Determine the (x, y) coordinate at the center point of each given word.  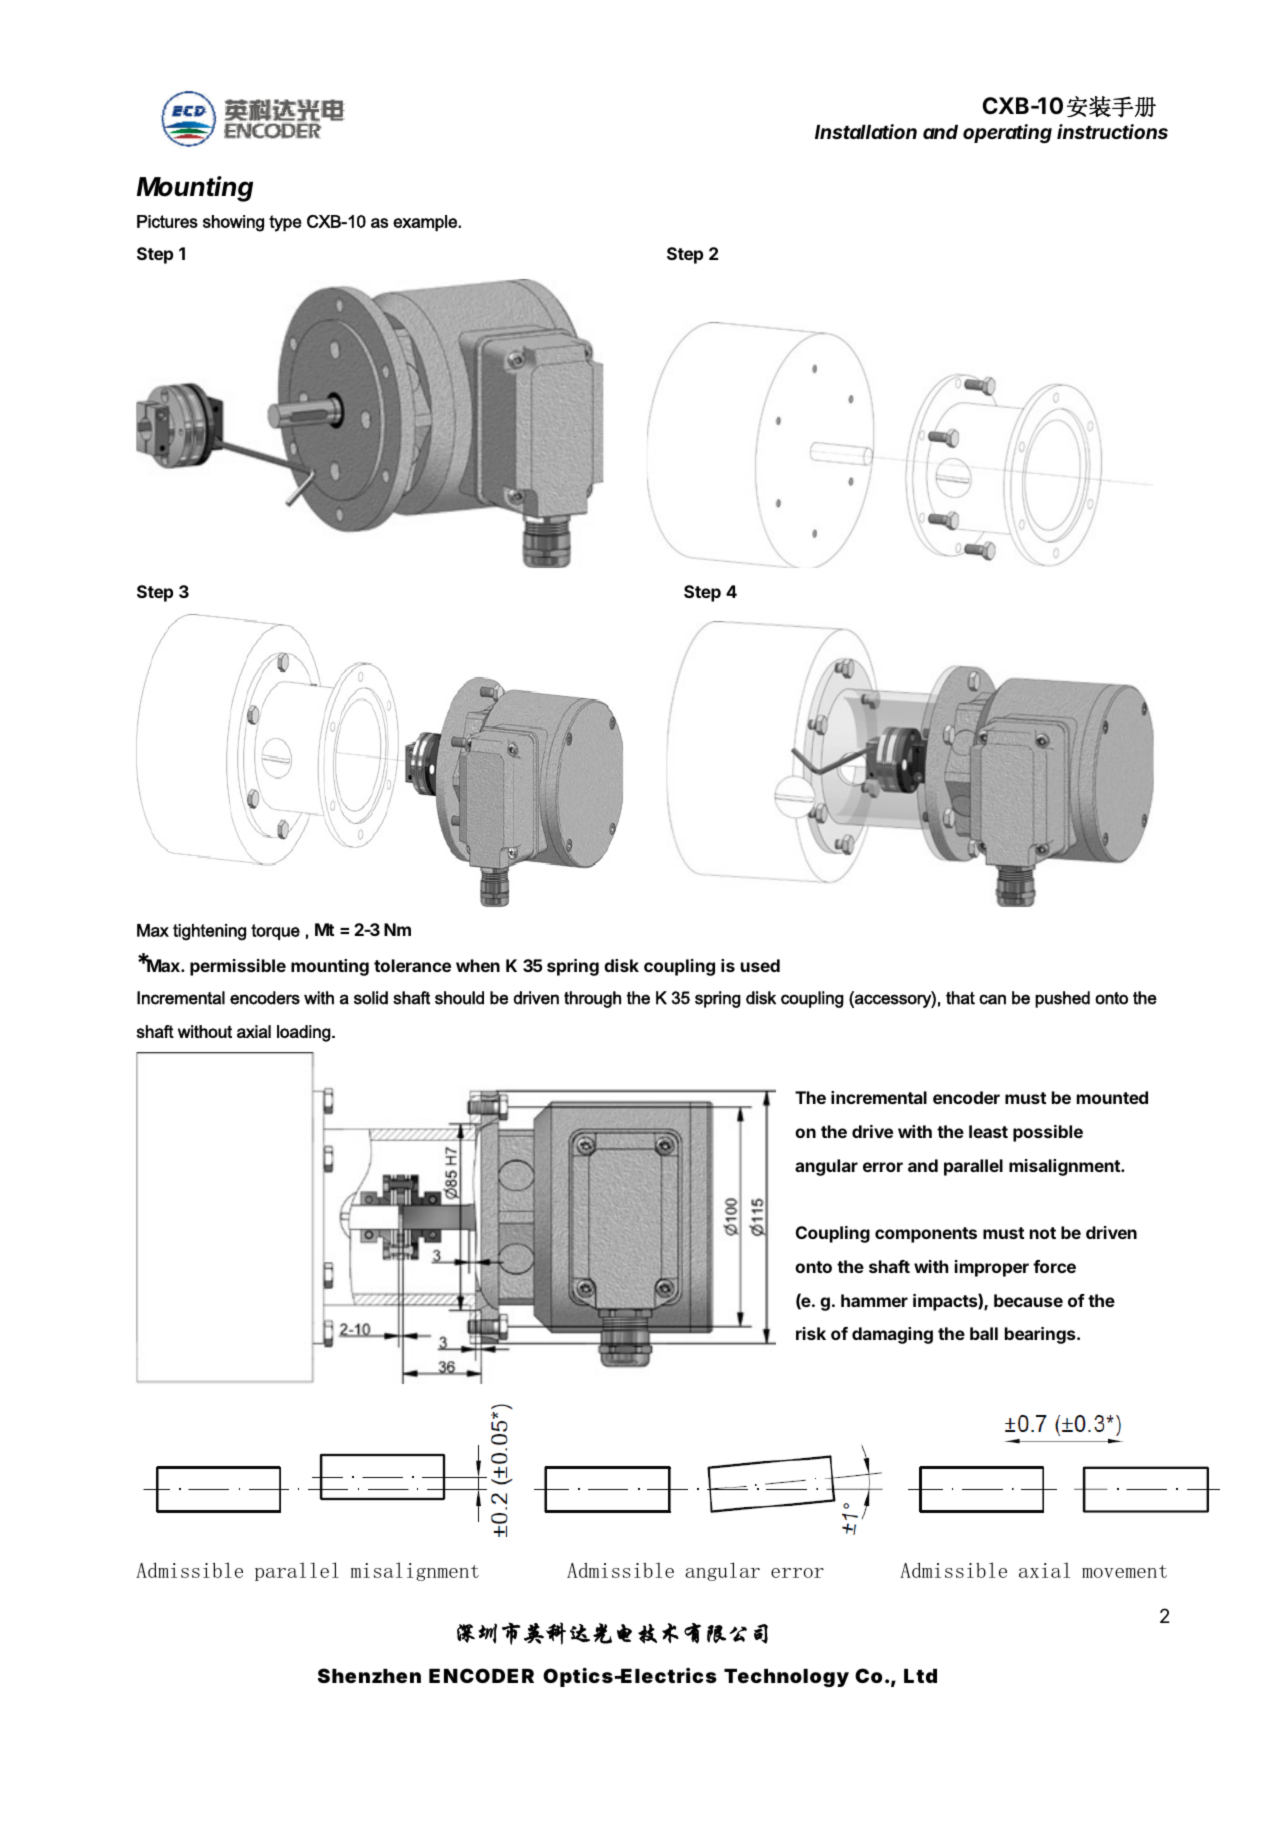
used (760, 965)
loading (305, 1033)
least (988, 1131)
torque (275, 932)
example (426, 223)
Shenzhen (369, 1675)
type (285, 223)
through (592, 999)
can (992, 999)
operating (1007, 133)
